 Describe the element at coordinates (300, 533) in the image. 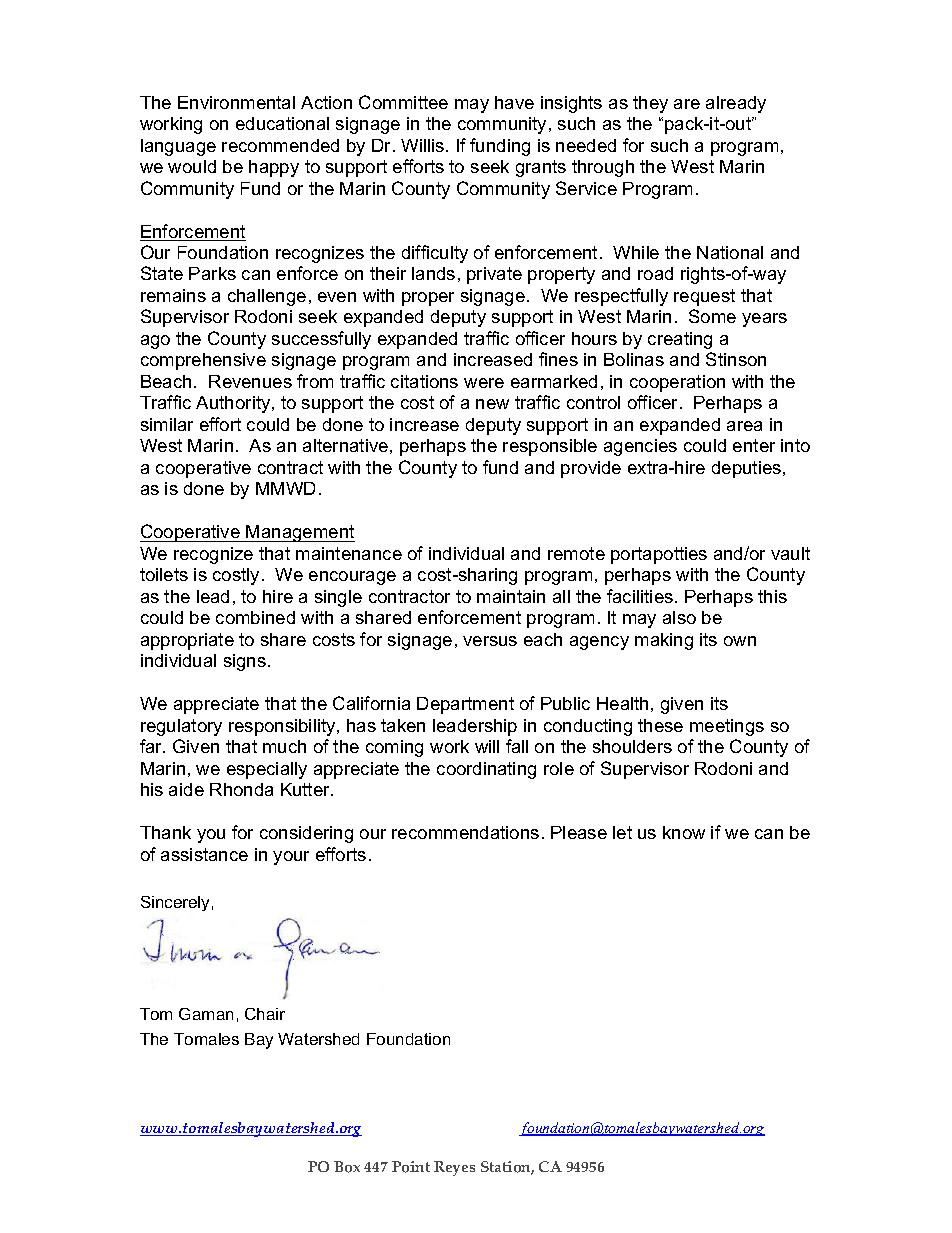

I see `Management` at that location.
